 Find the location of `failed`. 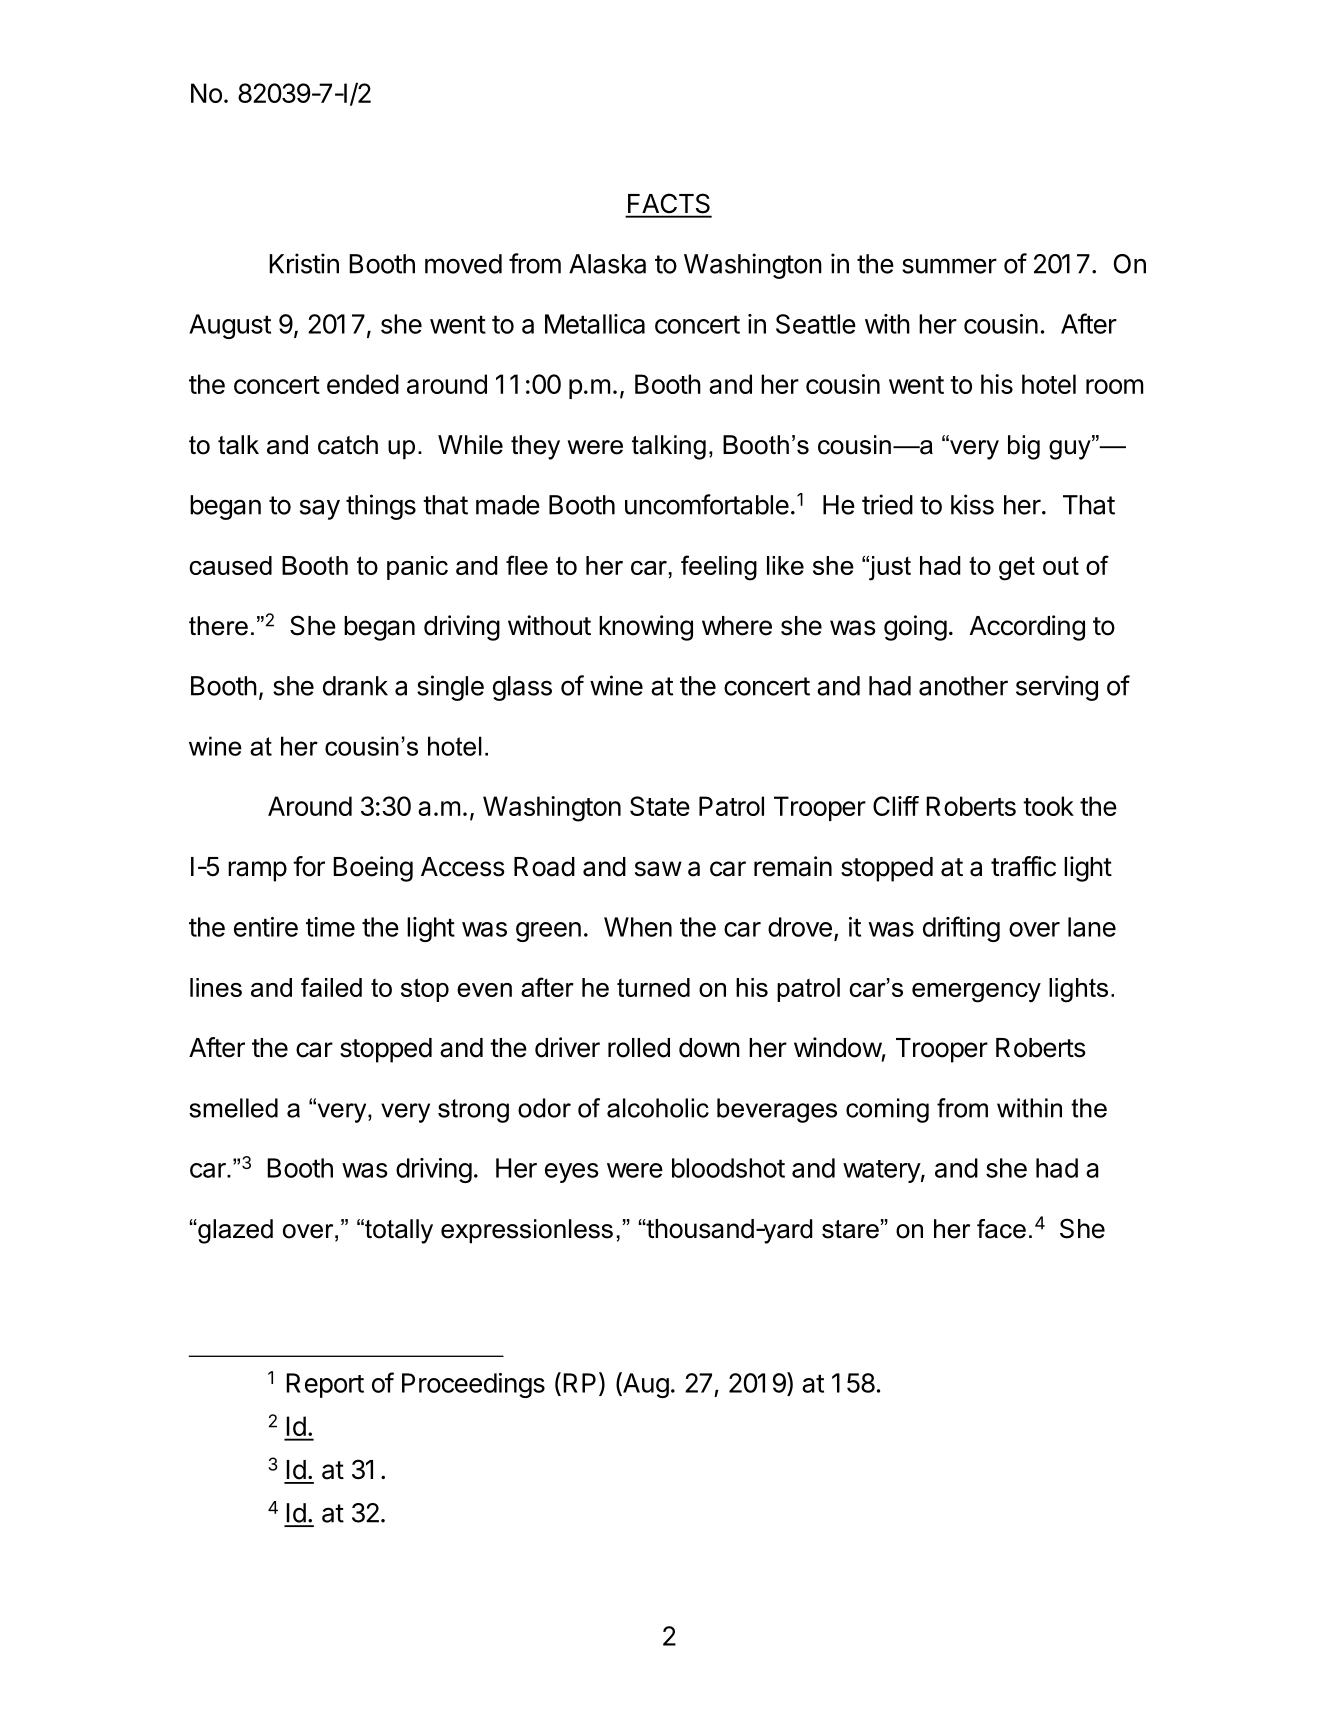

failed is located at coordinates (331, 987).
